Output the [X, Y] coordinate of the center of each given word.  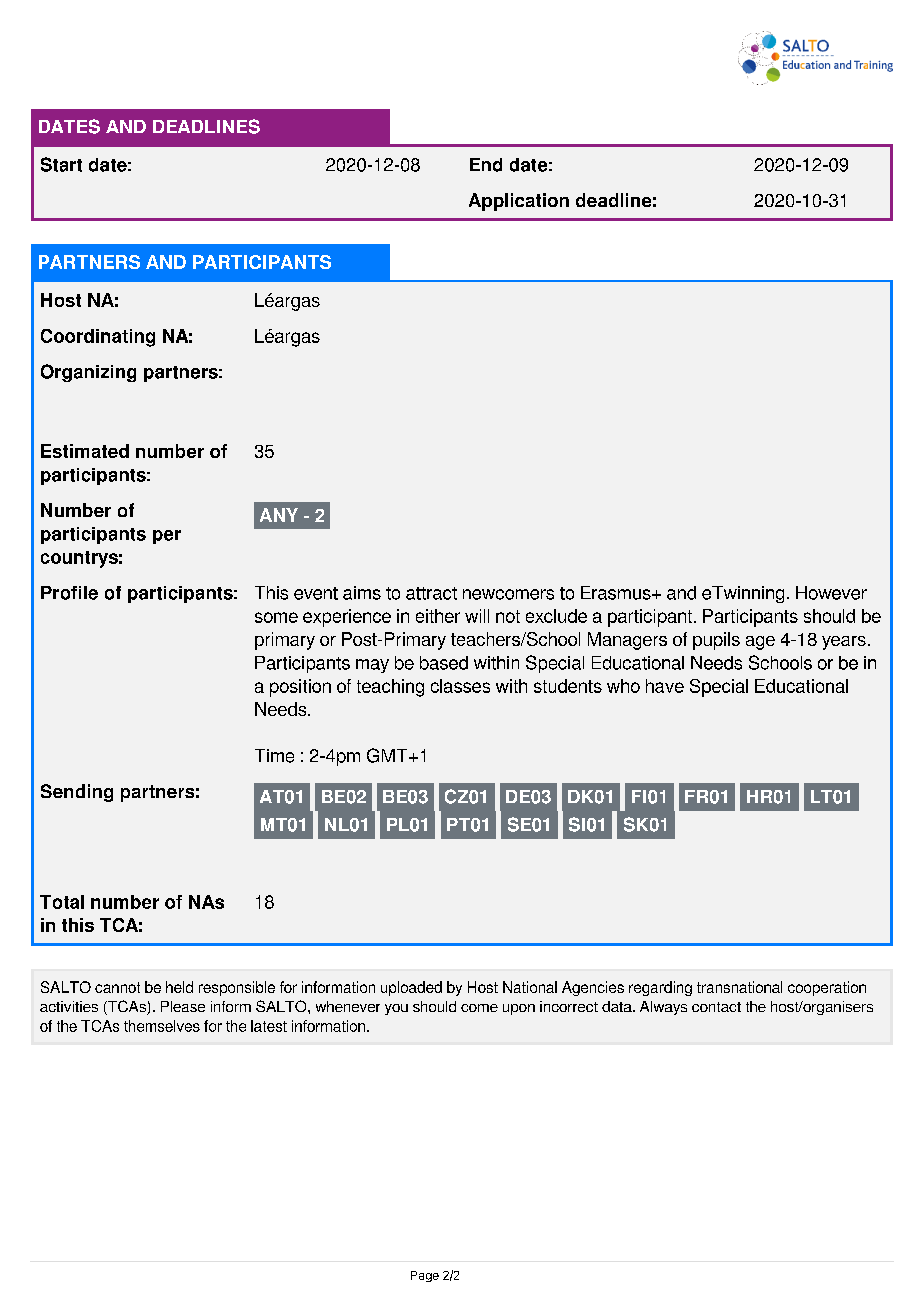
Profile [69, 593]
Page [425, 1276]
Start [61, 164]
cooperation [827, 988]
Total [62, 902]
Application [519, 202]
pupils [716, 641]
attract [431, 593]
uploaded [411, 988]
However [831, 593]
